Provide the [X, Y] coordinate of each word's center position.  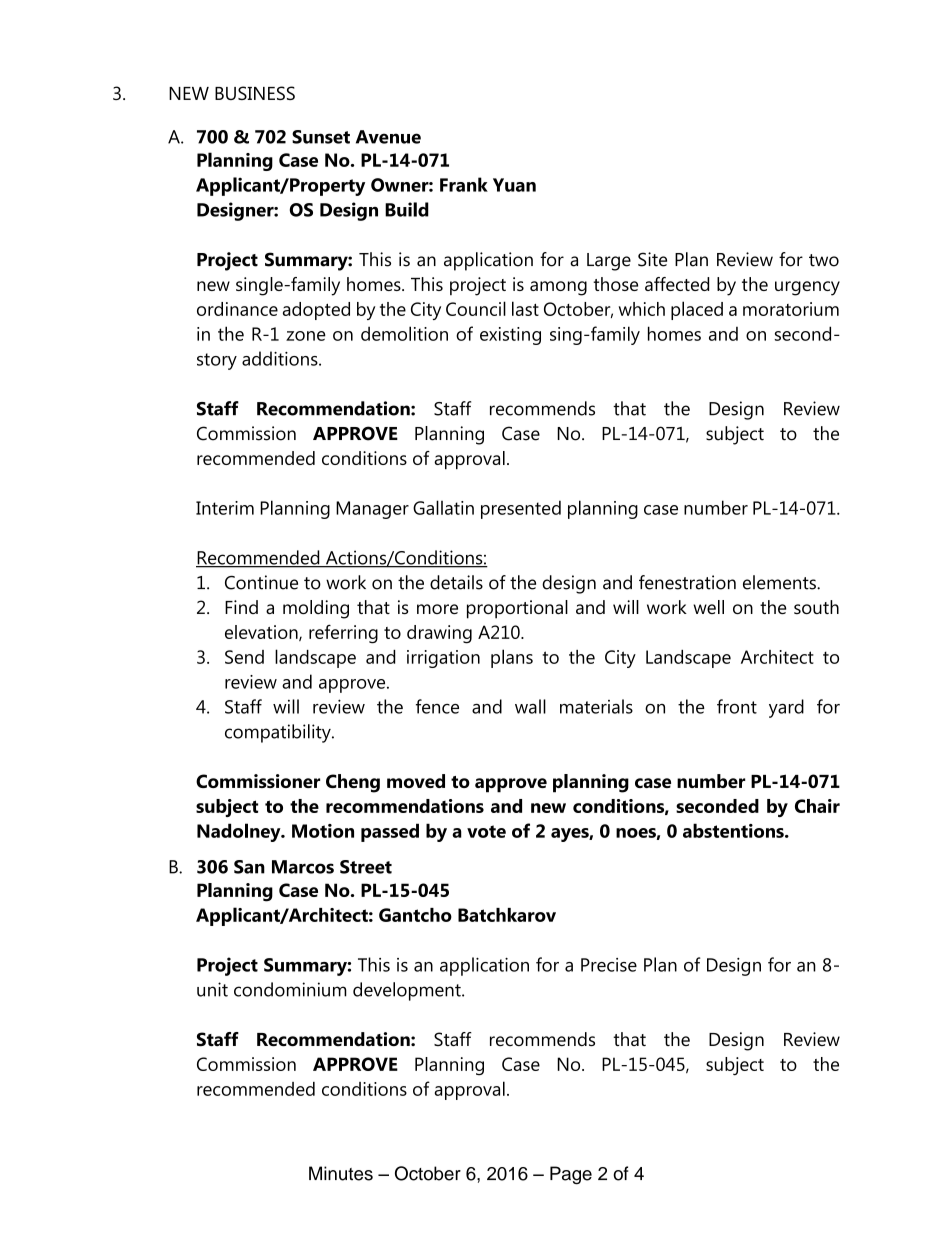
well [708, 607]
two [824, 260]
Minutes [341, 1173]
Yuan [514, 185]
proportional [517, 609]
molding [316, 609]
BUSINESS [255, 93]
